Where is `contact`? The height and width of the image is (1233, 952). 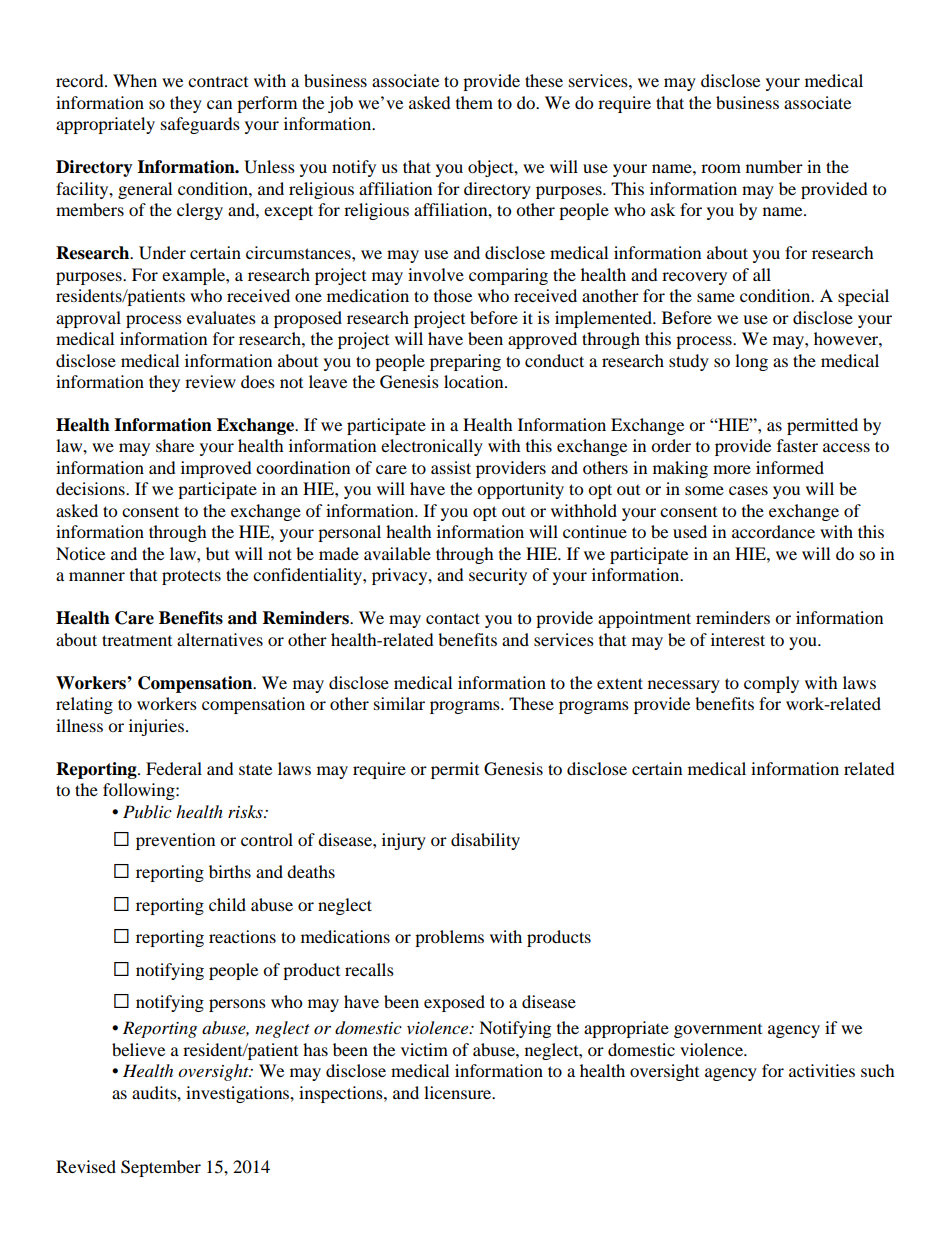 contact is located at coordinates (453, 618).
